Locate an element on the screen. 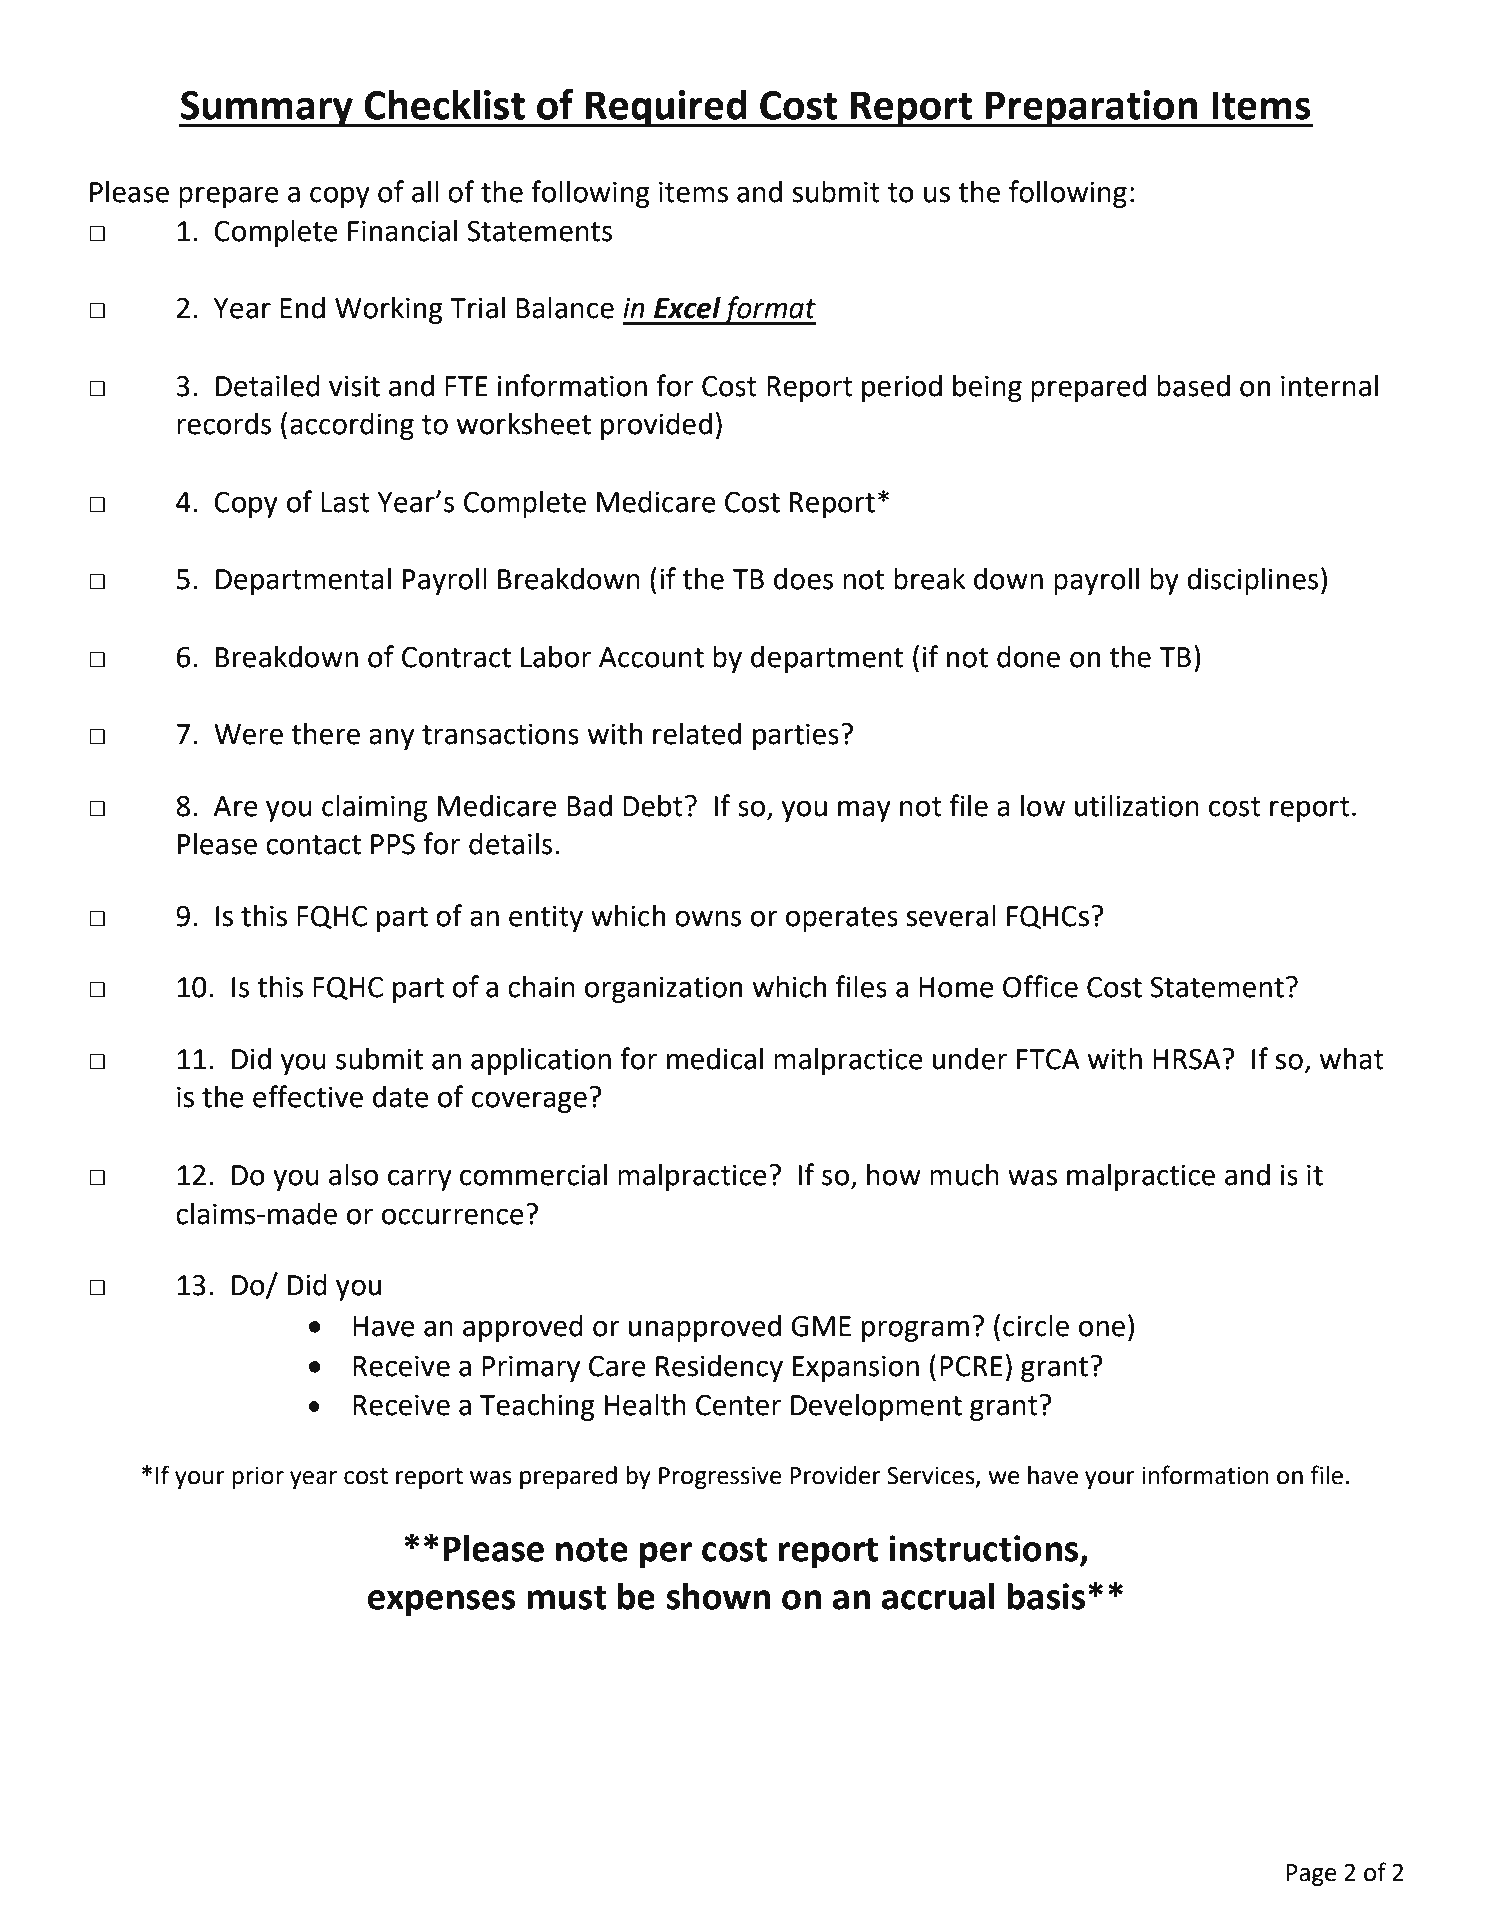 This screenshot has width=1493, height=1932. Last is located at coordinates (345, 502).
